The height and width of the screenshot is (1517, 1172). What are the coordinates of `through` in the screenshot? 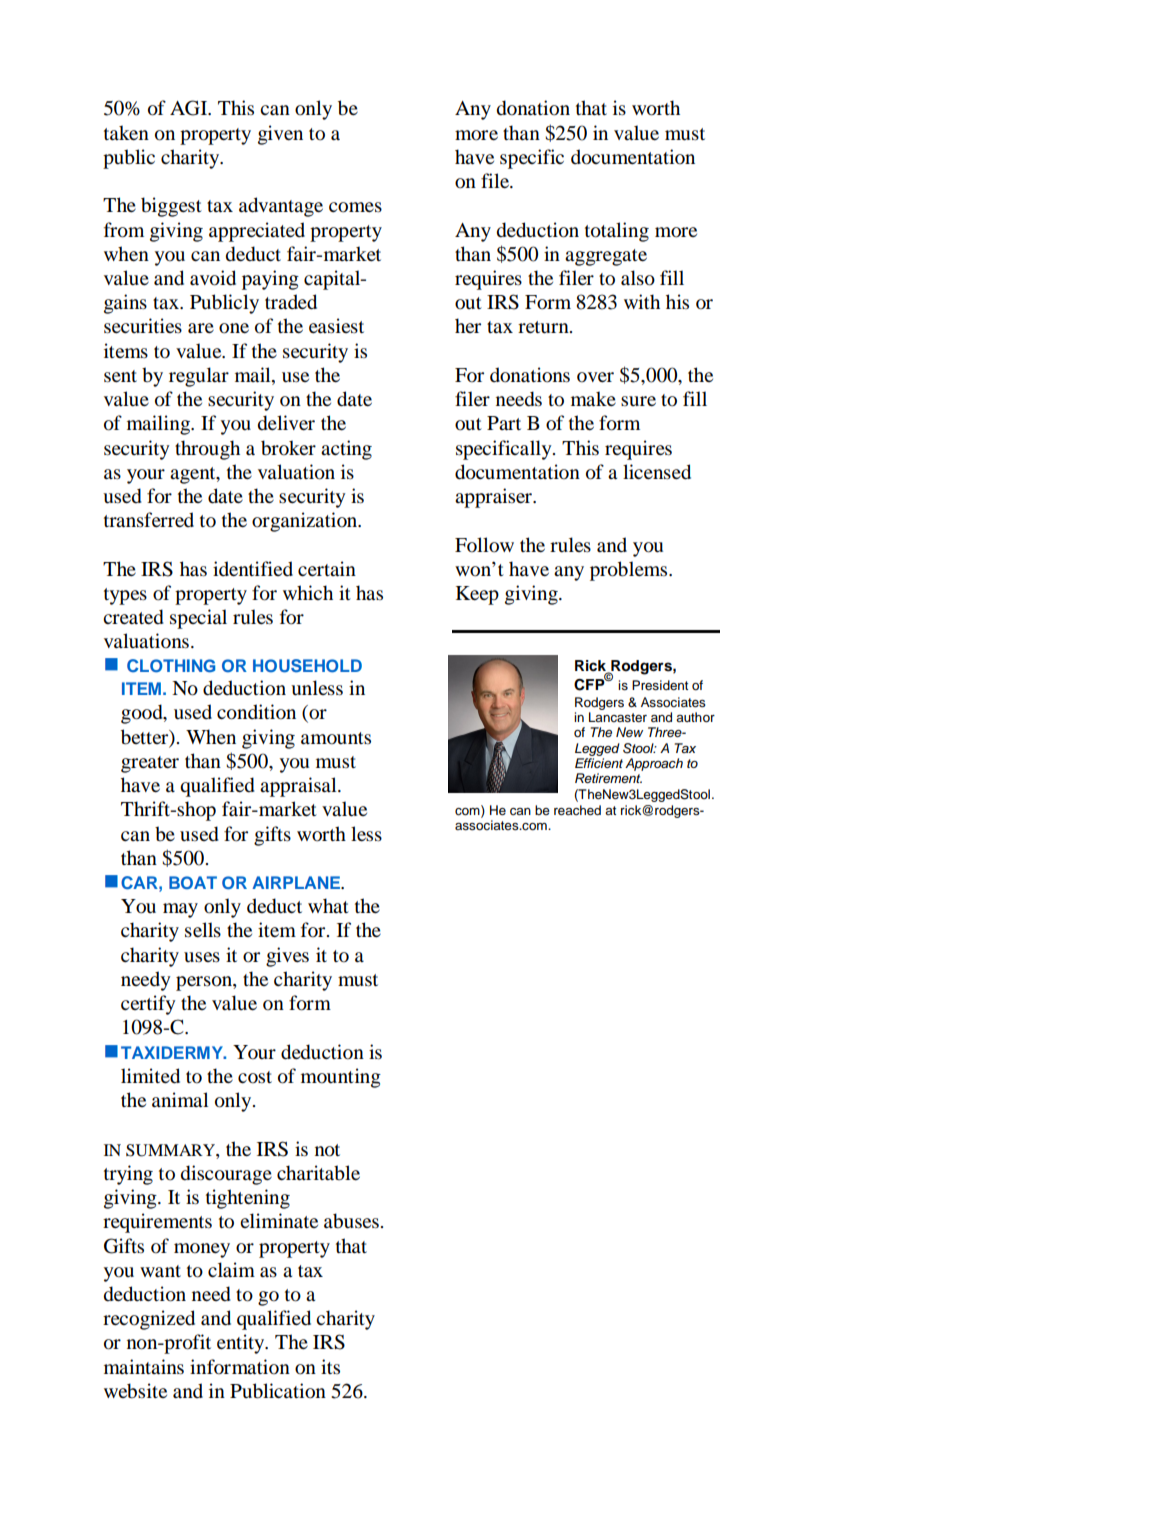 It's located at (207, 450).
